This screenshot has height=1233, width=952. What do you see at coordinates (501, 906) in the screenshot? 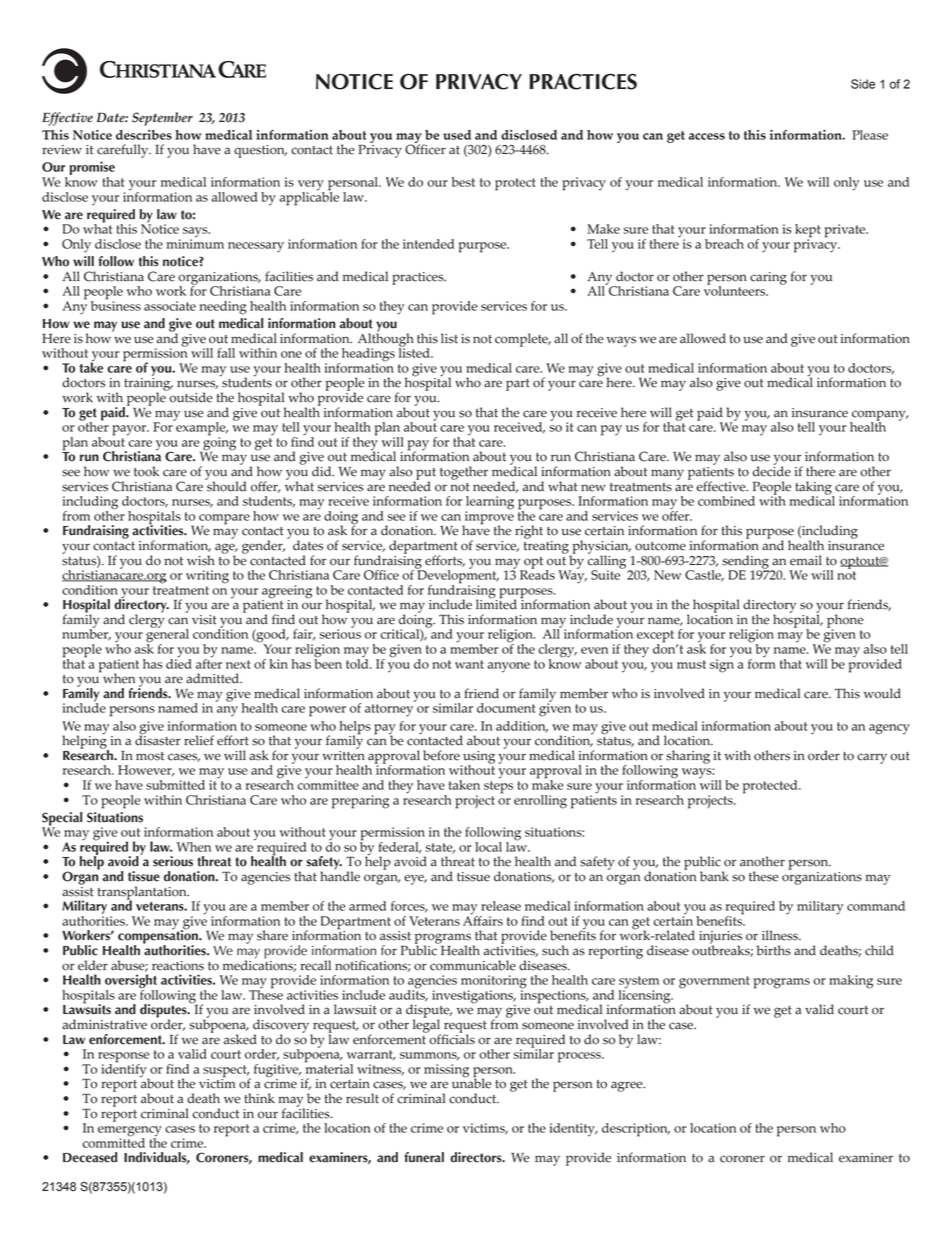
I see `release` at bounding box center [501, 906].
